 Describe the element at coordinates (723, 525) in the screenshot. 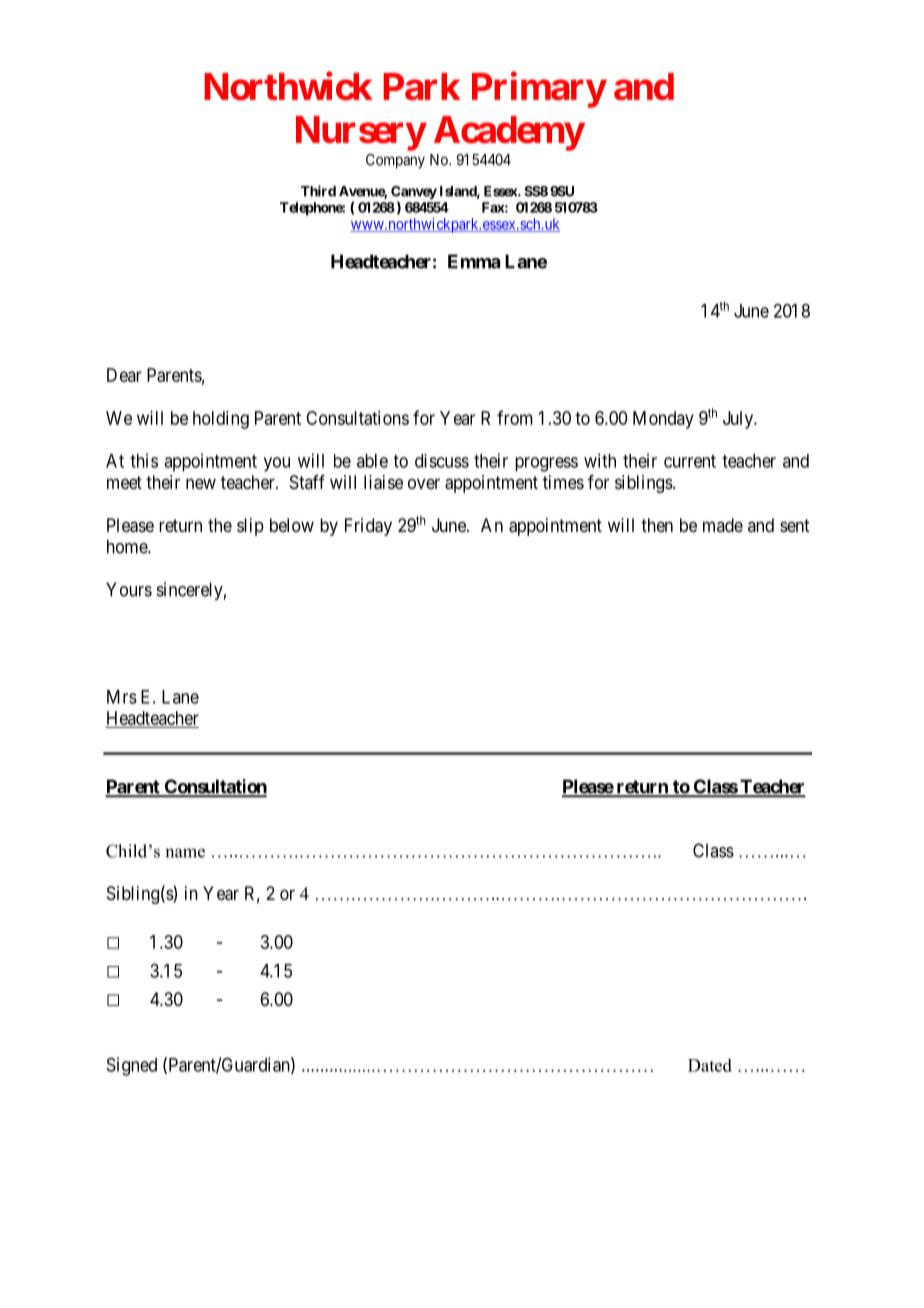

I see `made` at that location.
